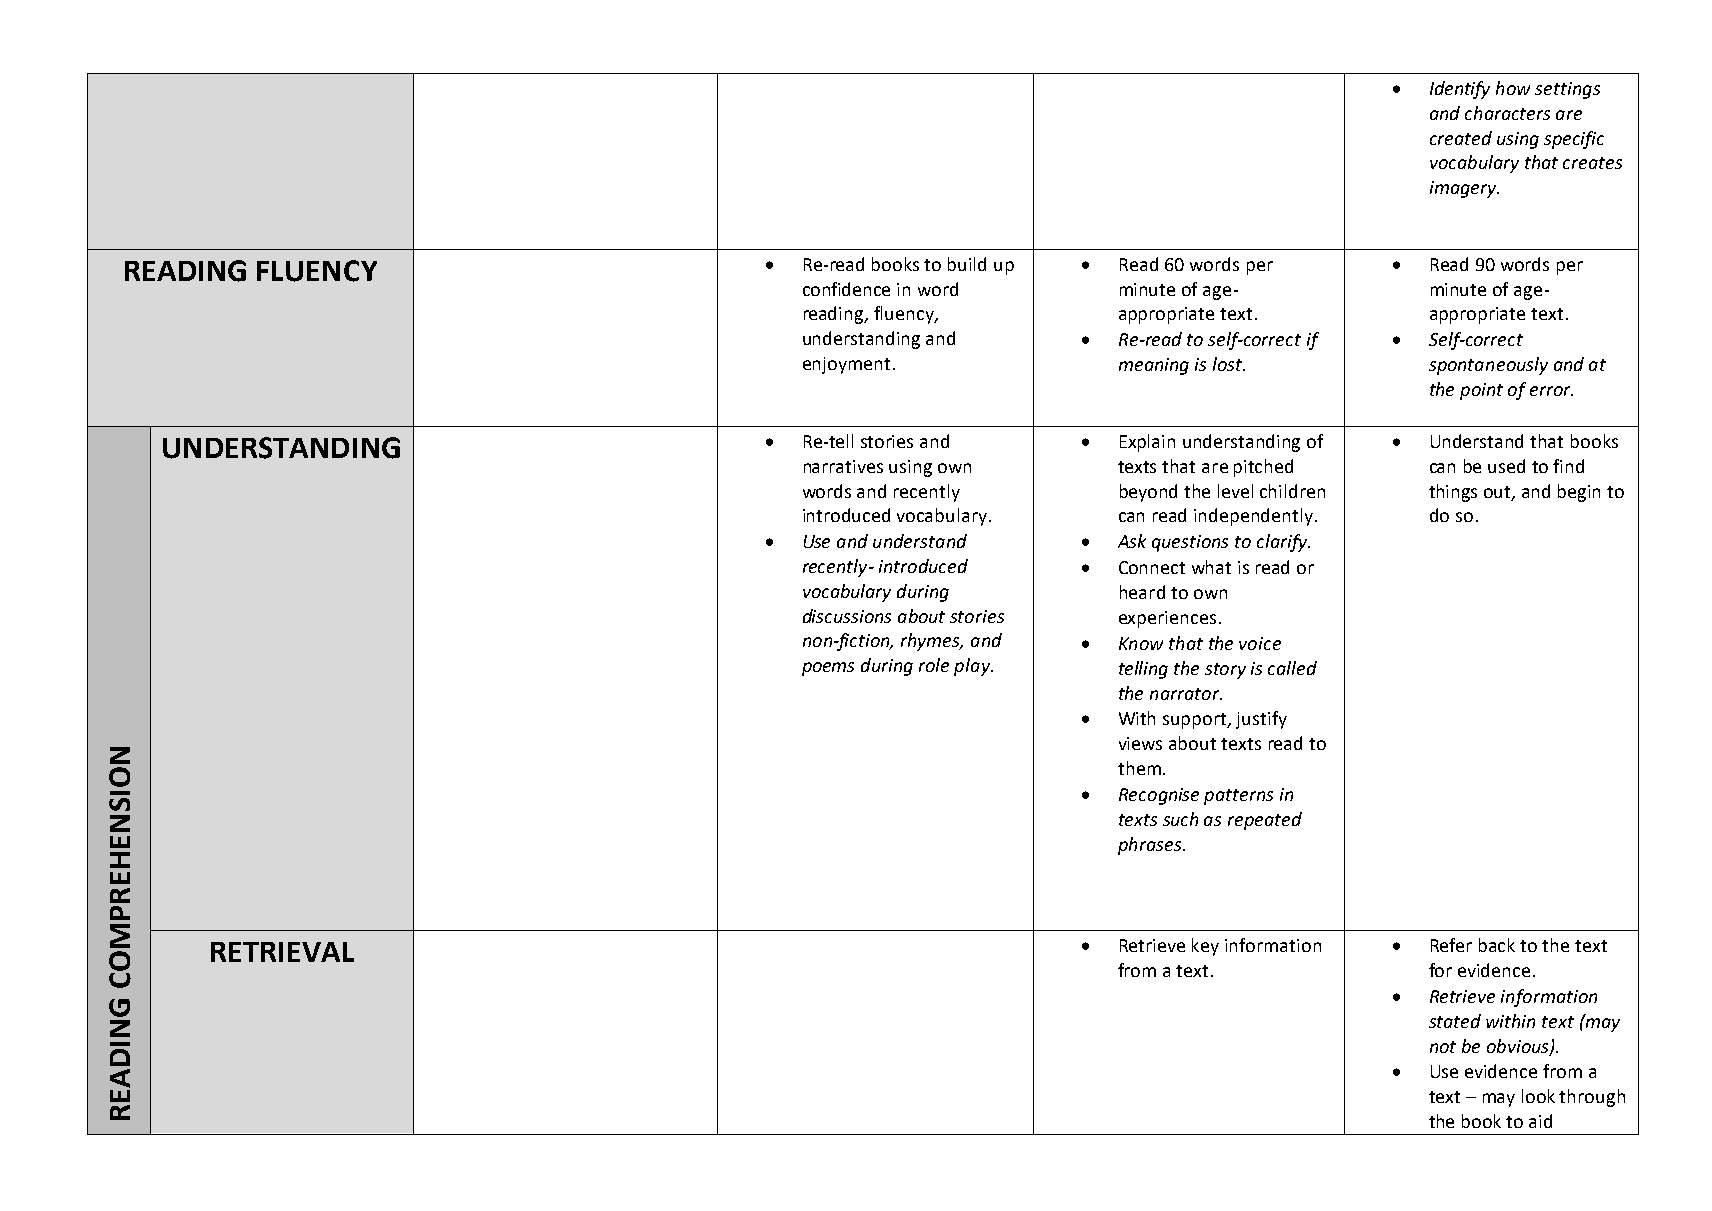 Image resolution: width=1712 pixels, height=1211 pixels. What do you see at coordinates (846, 289) in the screenshot?
I see `confidence` at bounding box center [846, 289].
